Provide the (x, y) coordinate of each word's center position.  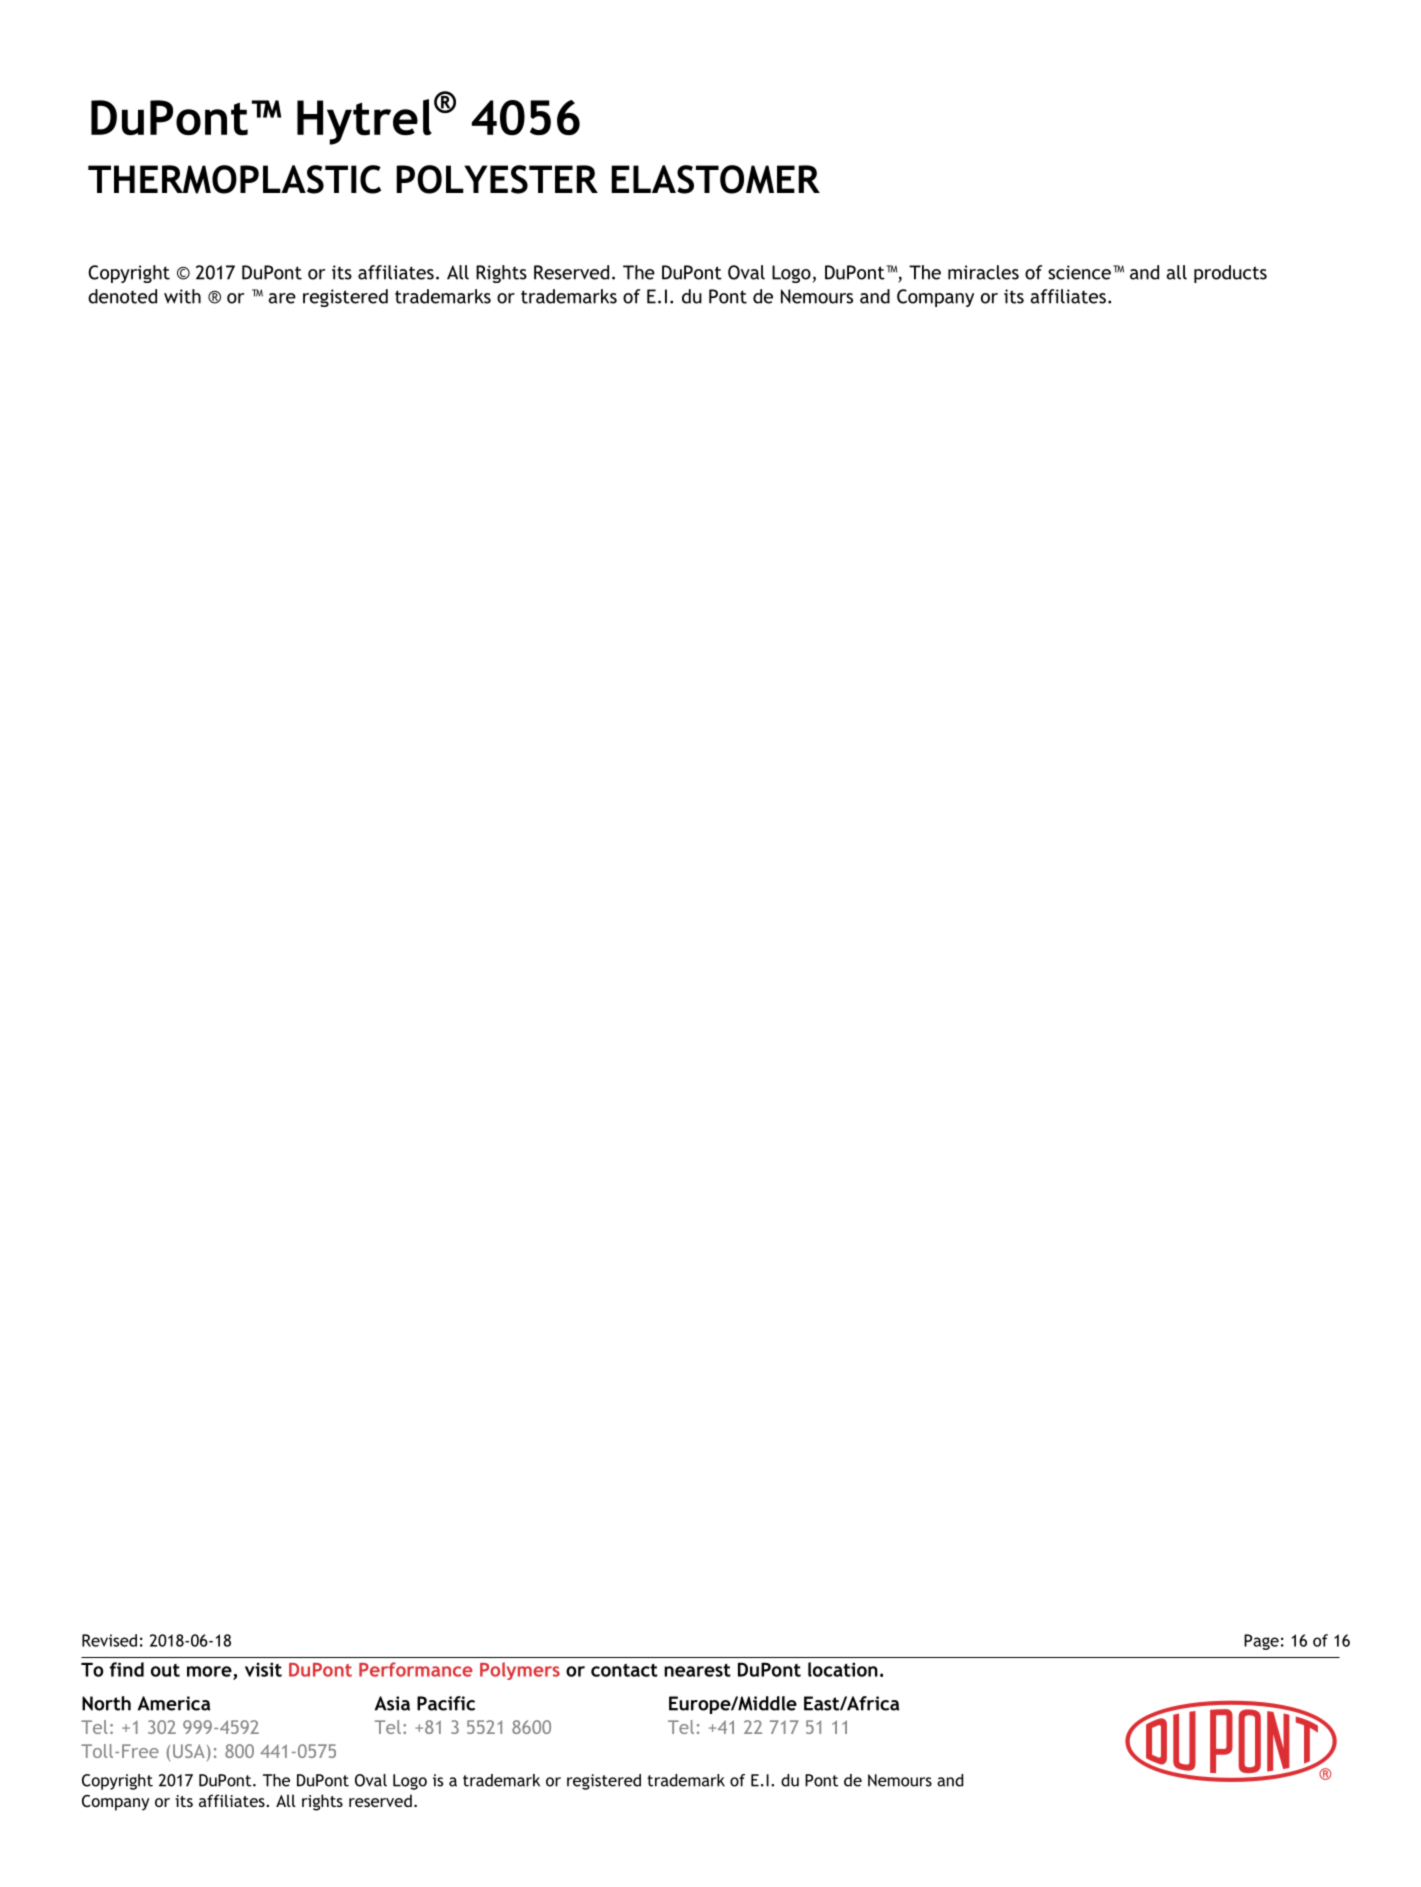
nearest (697, 1670)
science (1079, 272)
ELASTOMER (715, 179)
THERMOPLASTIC (234, 179)
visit (263, 1669)
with (182, 296)
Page (1261, 1642)
